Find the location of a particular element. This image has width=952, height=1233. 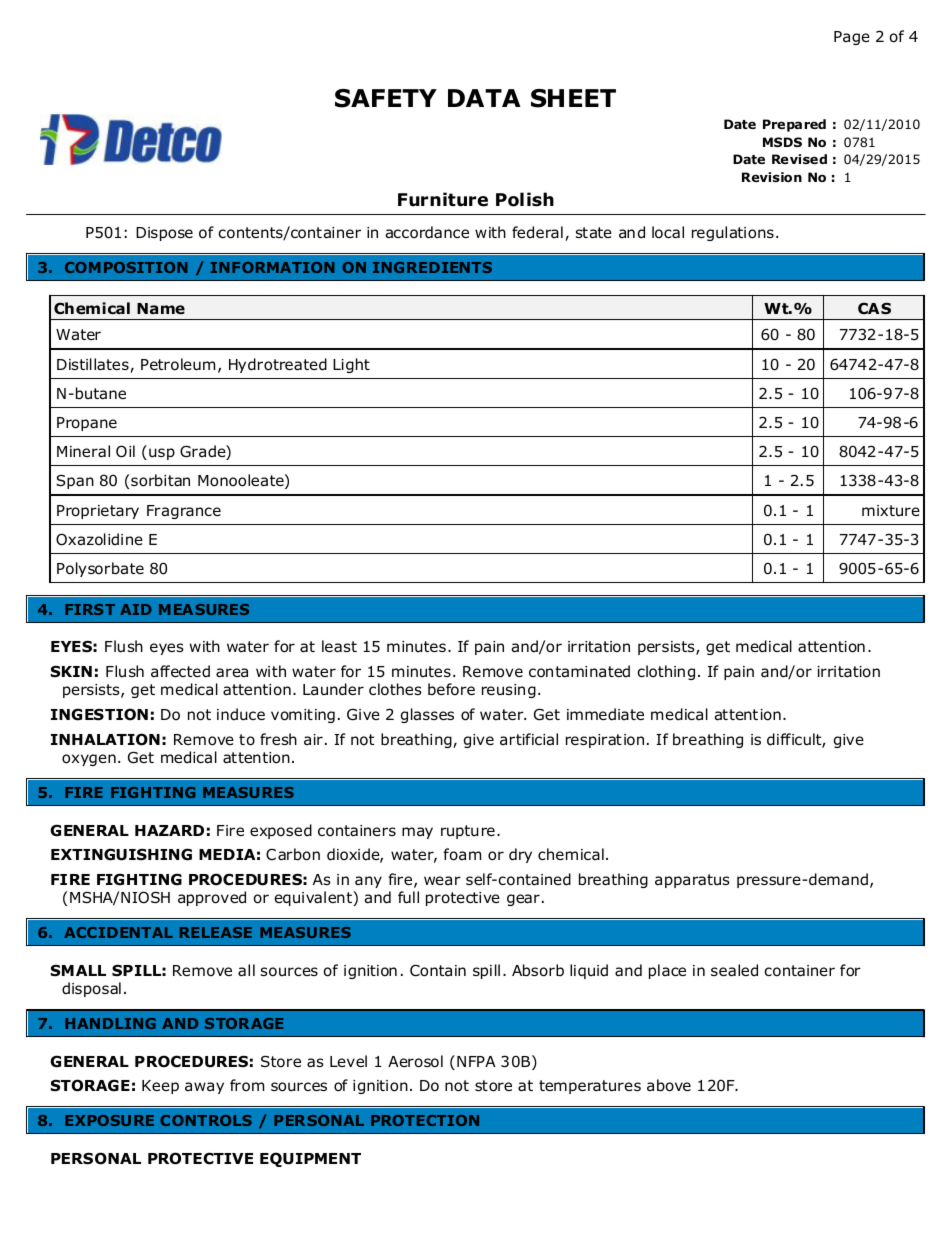

Light is located at coordinates (351, 365).
